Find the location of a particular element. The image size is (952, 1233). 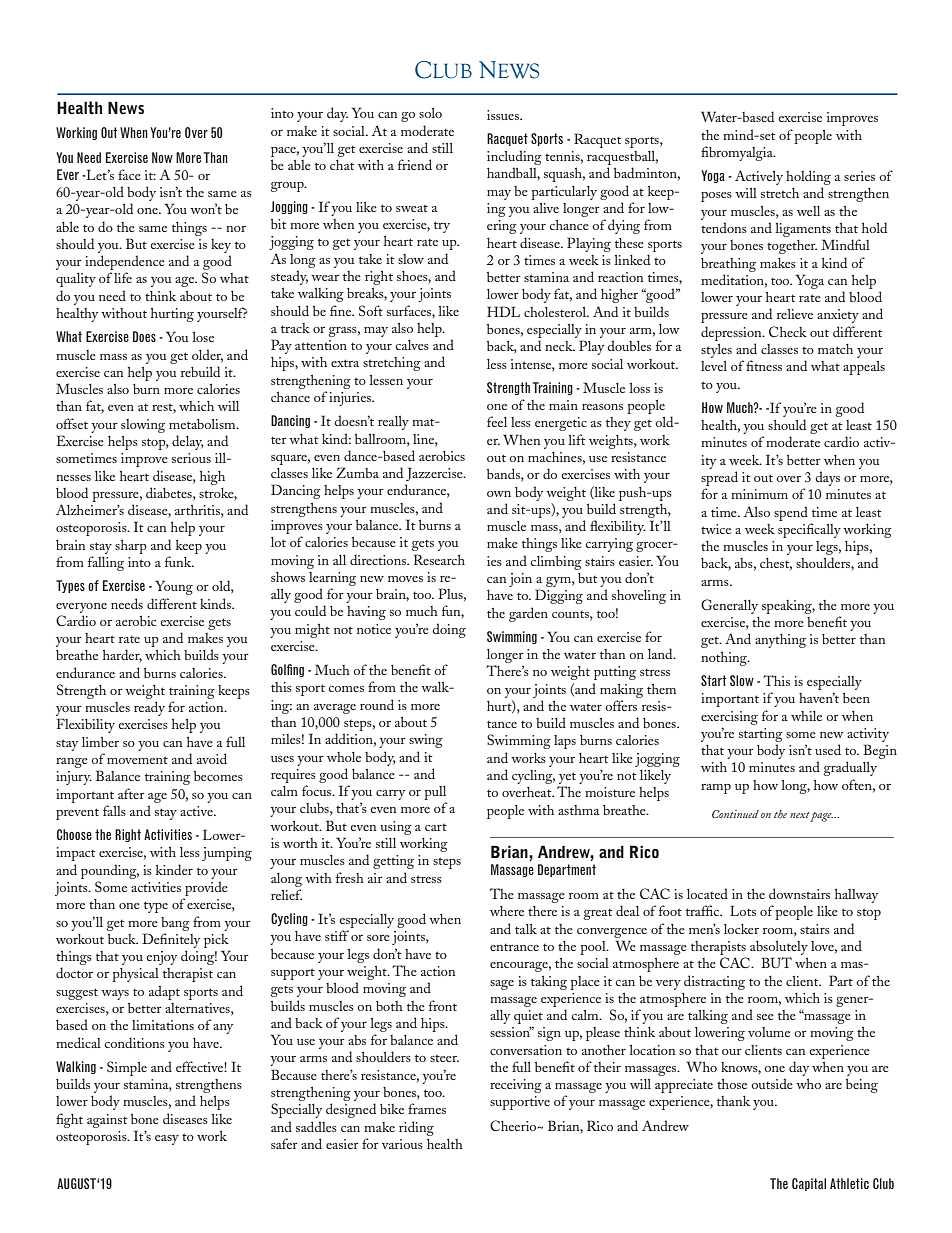

feel is located at coordinates (497, 421).
